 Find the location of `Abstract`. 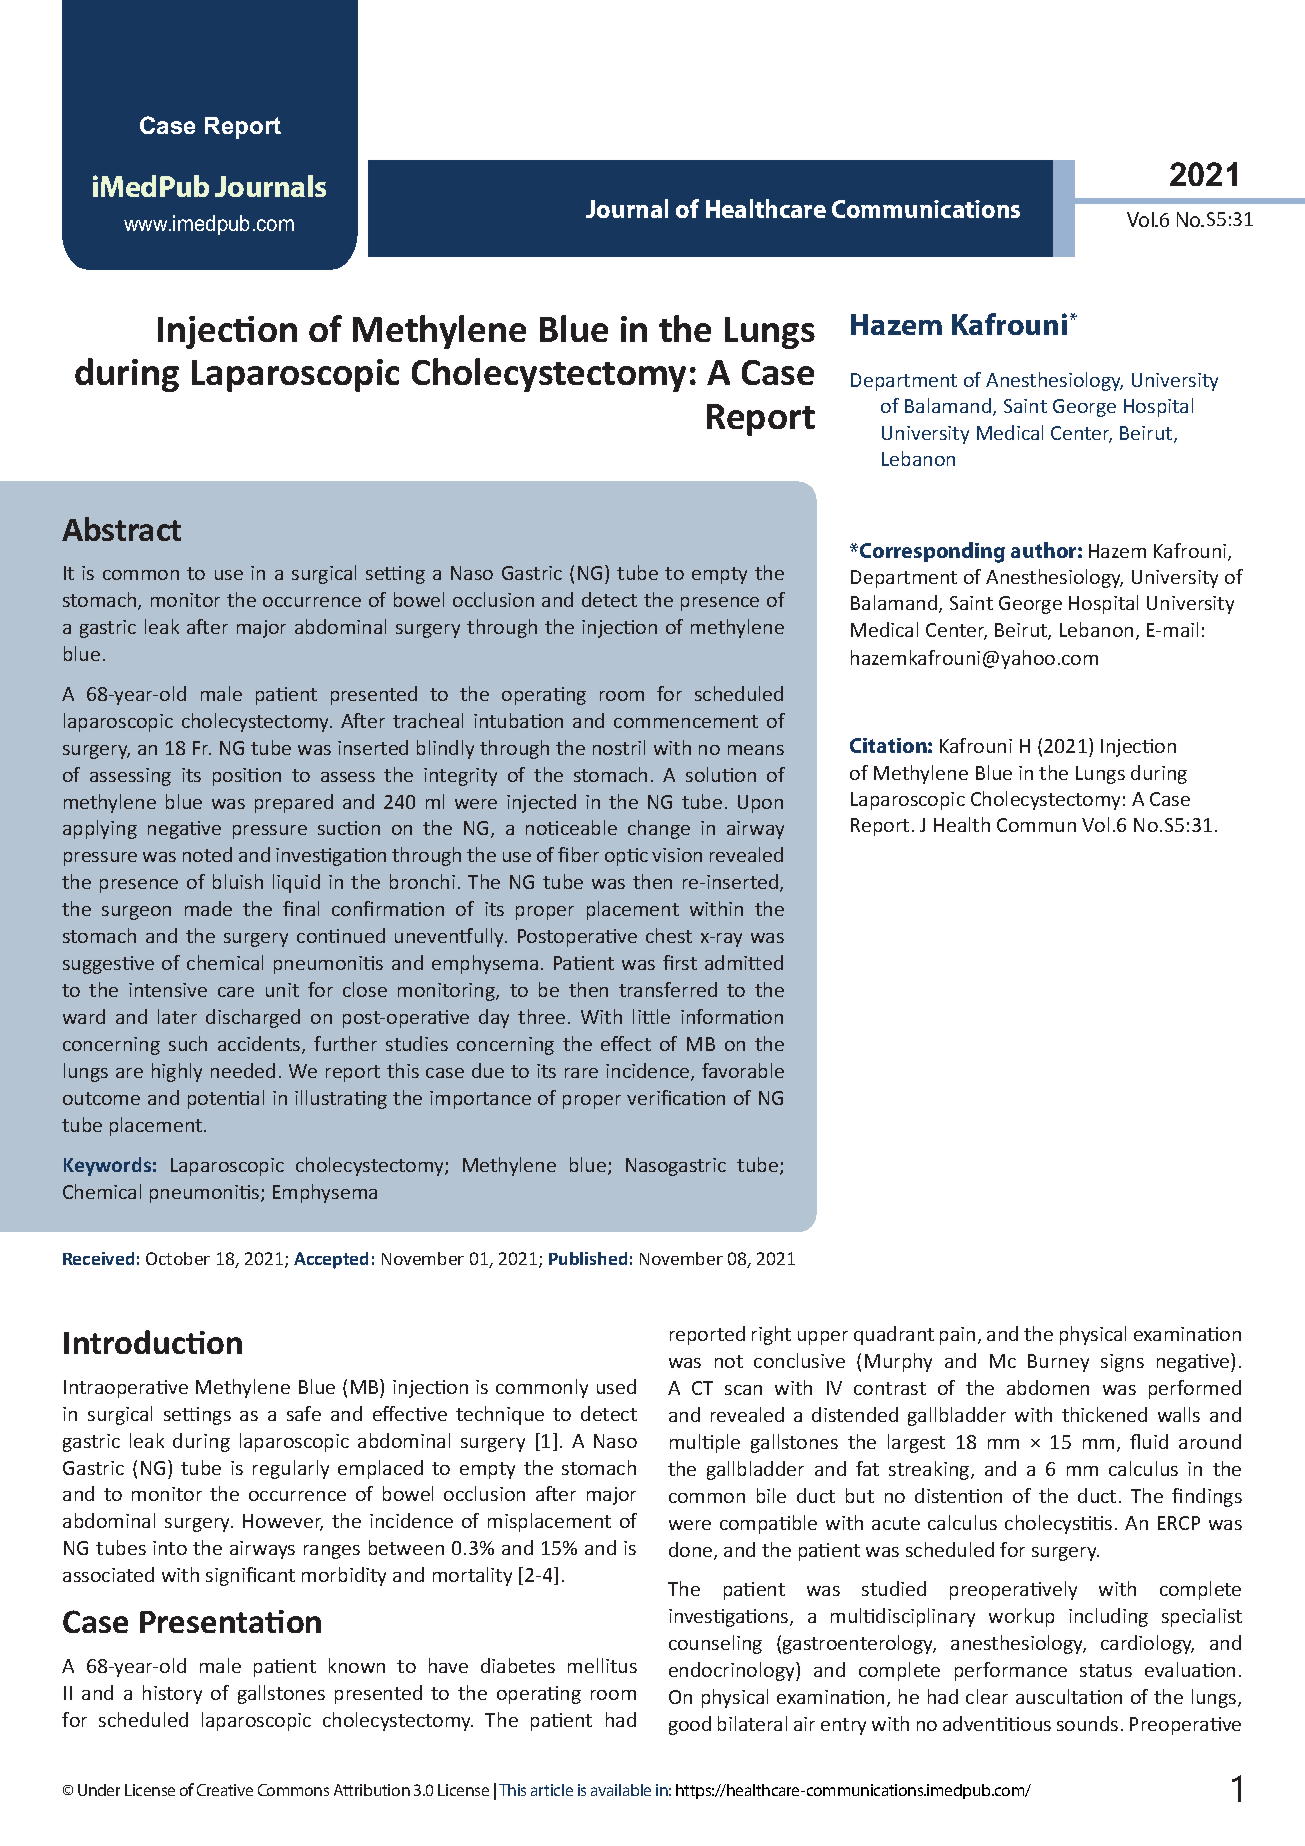

Abstract is located at coordinates (121, 529).
